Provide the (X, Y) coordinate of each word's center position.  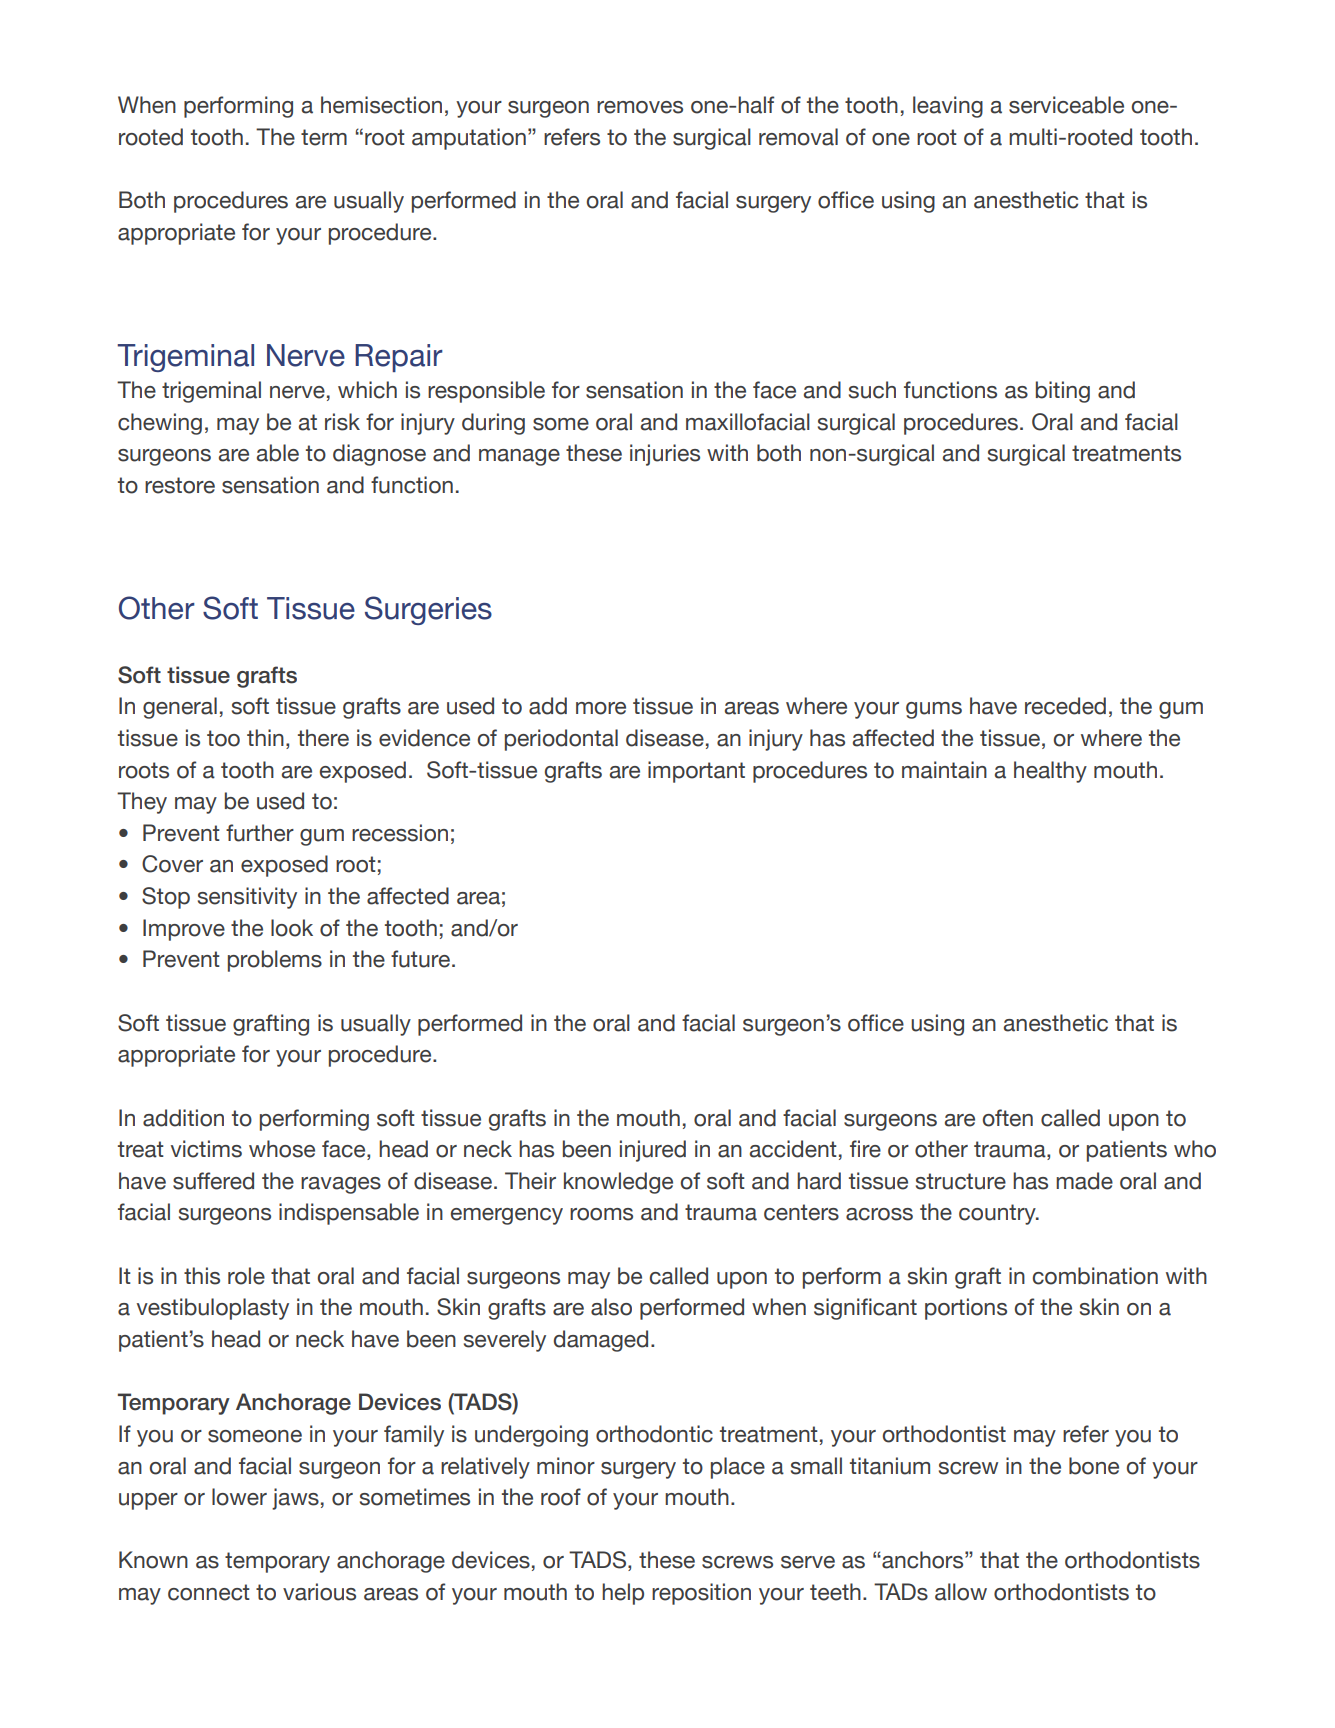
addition (183, 1118)
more (601, 708)
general (180, 708)
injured (653, 1151)
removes (640, 107)
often (1008, 1118)
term (324, 137)
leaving (948, 107)
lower (239, 1497)
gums (934, 710)
